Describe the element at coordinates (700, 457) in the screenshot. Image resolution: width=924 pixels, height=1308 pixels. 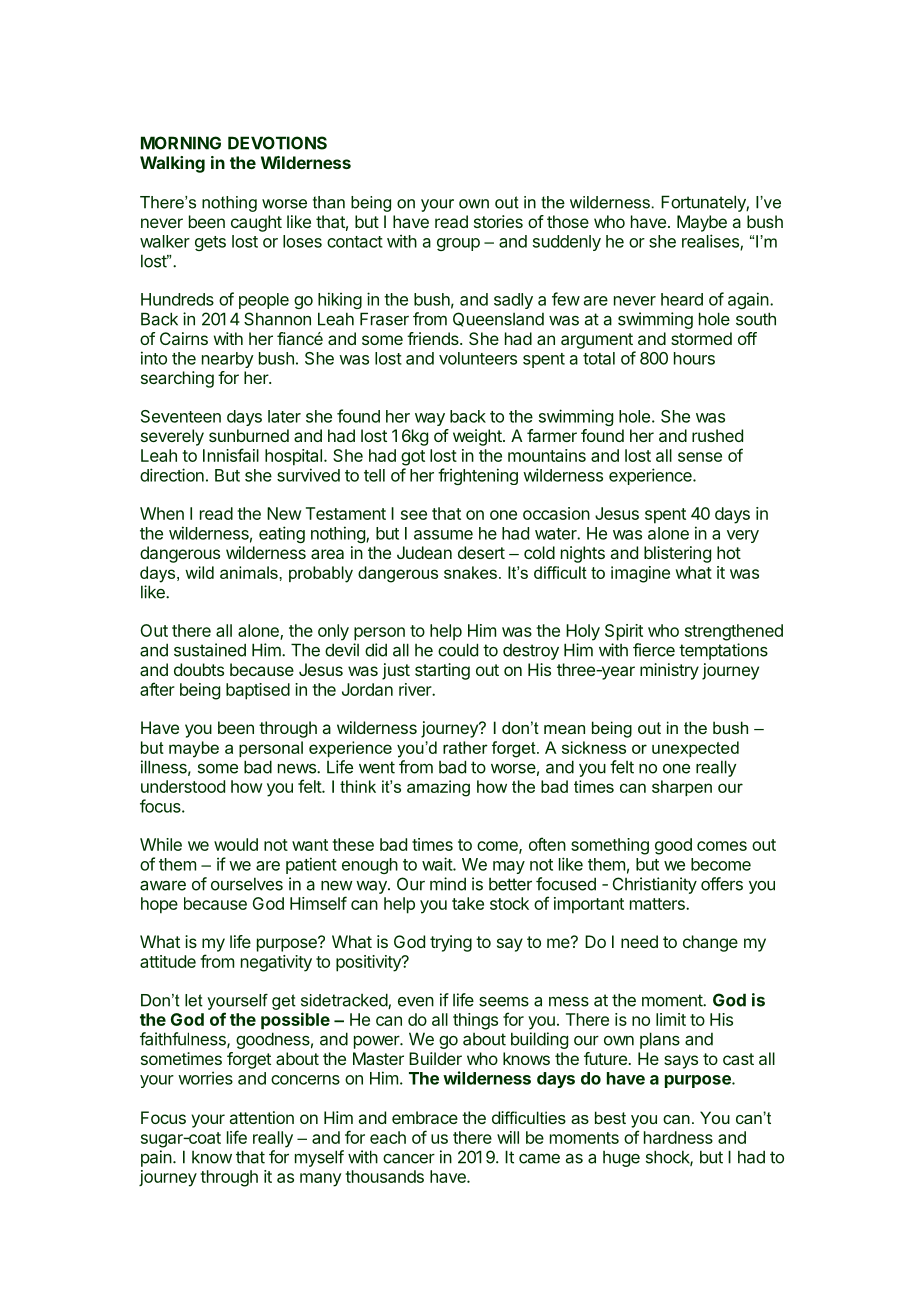
I see `sense` at that location.
